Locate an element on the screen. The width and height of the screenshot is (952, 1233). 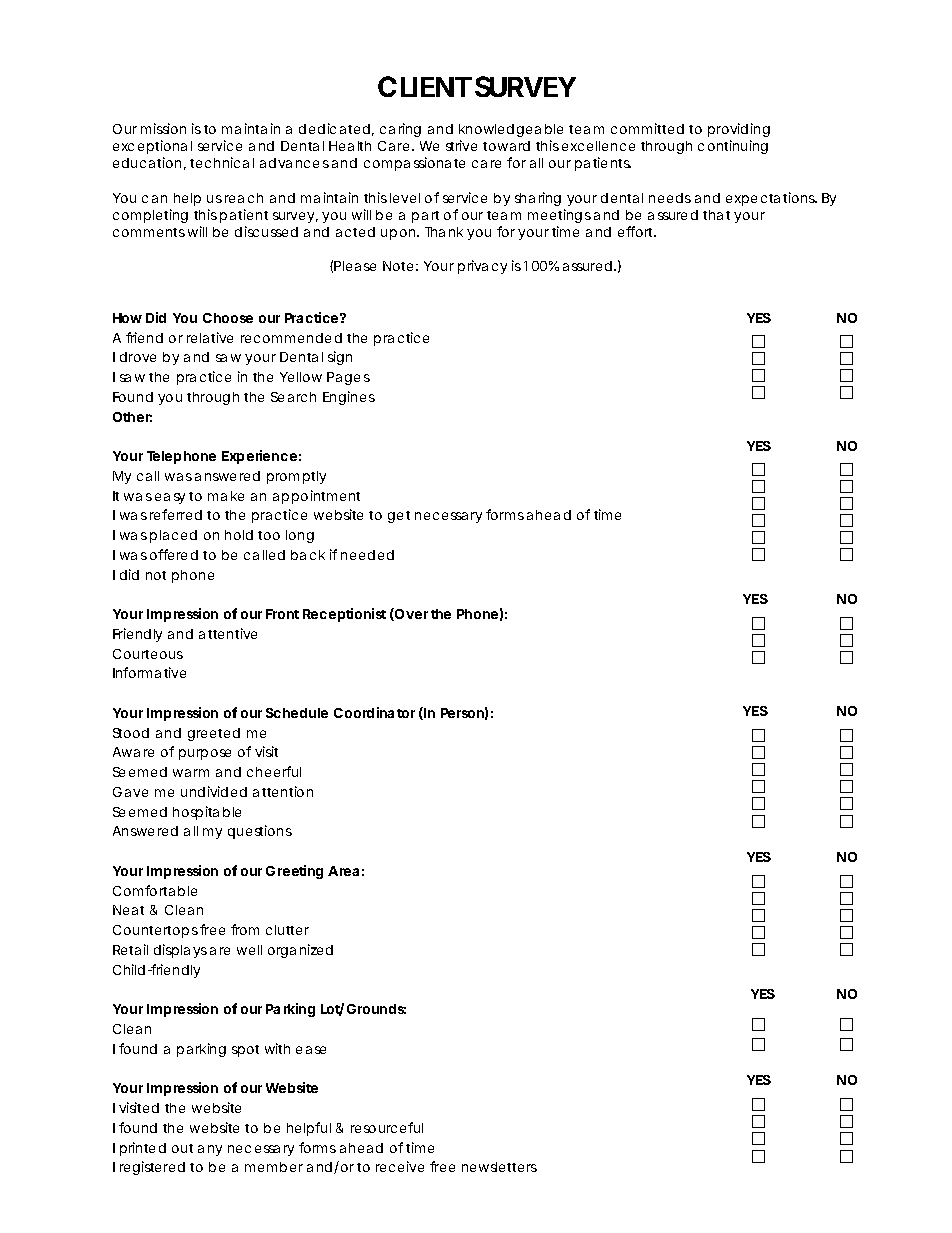
providing is located at coordinates (739, 130).
